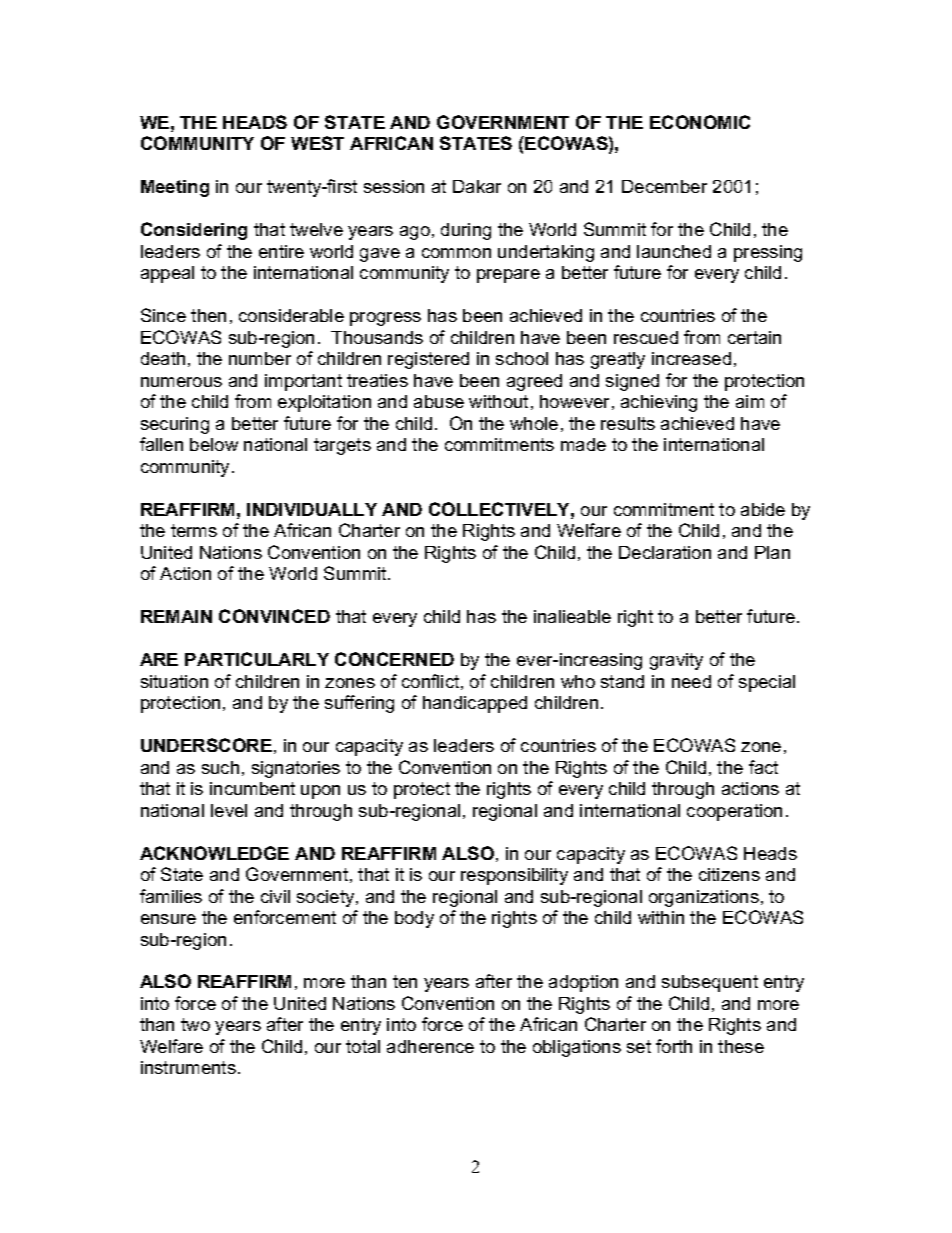 The height and width of the screenshot is (1233, 952). I want to click on forth, so click(674, 1046).
